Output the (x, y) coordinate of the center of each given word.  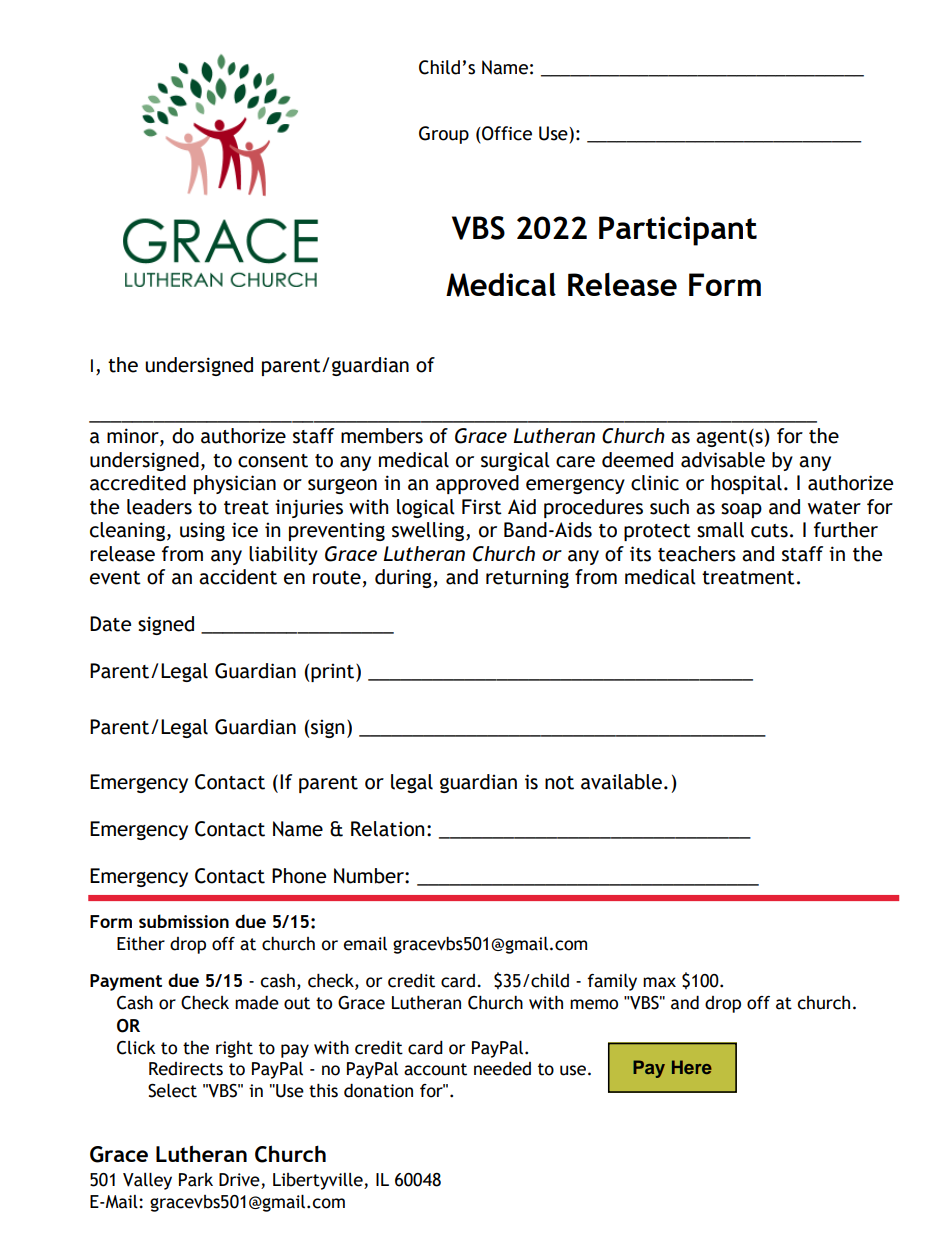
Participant (678, 231)
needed (502, 1069)
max (659, 982)
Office (506, 133)
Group (444, 135)
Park (196, 1180)
